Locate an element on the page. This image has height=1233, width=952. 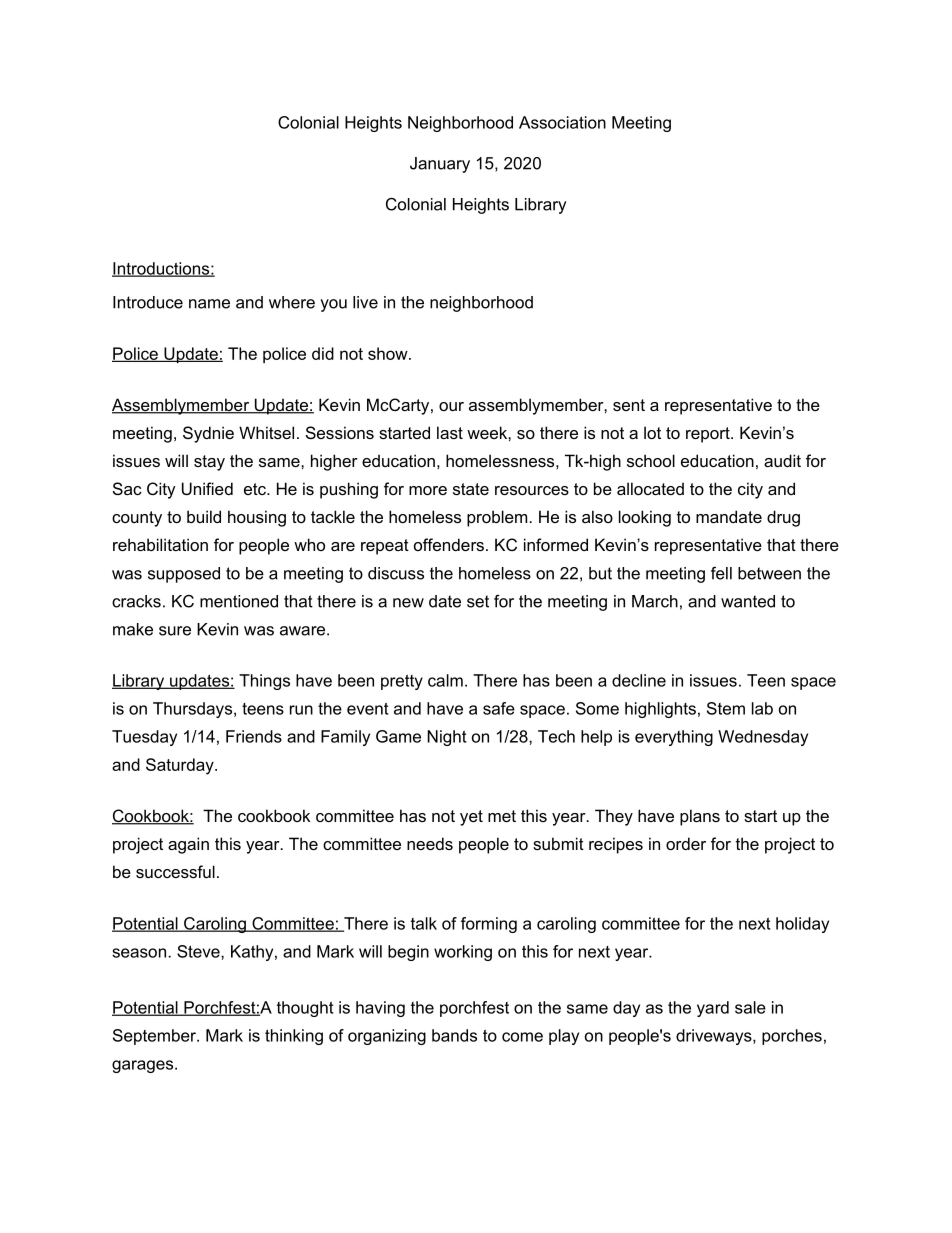
bands is located at coordinates (454, 1035).
